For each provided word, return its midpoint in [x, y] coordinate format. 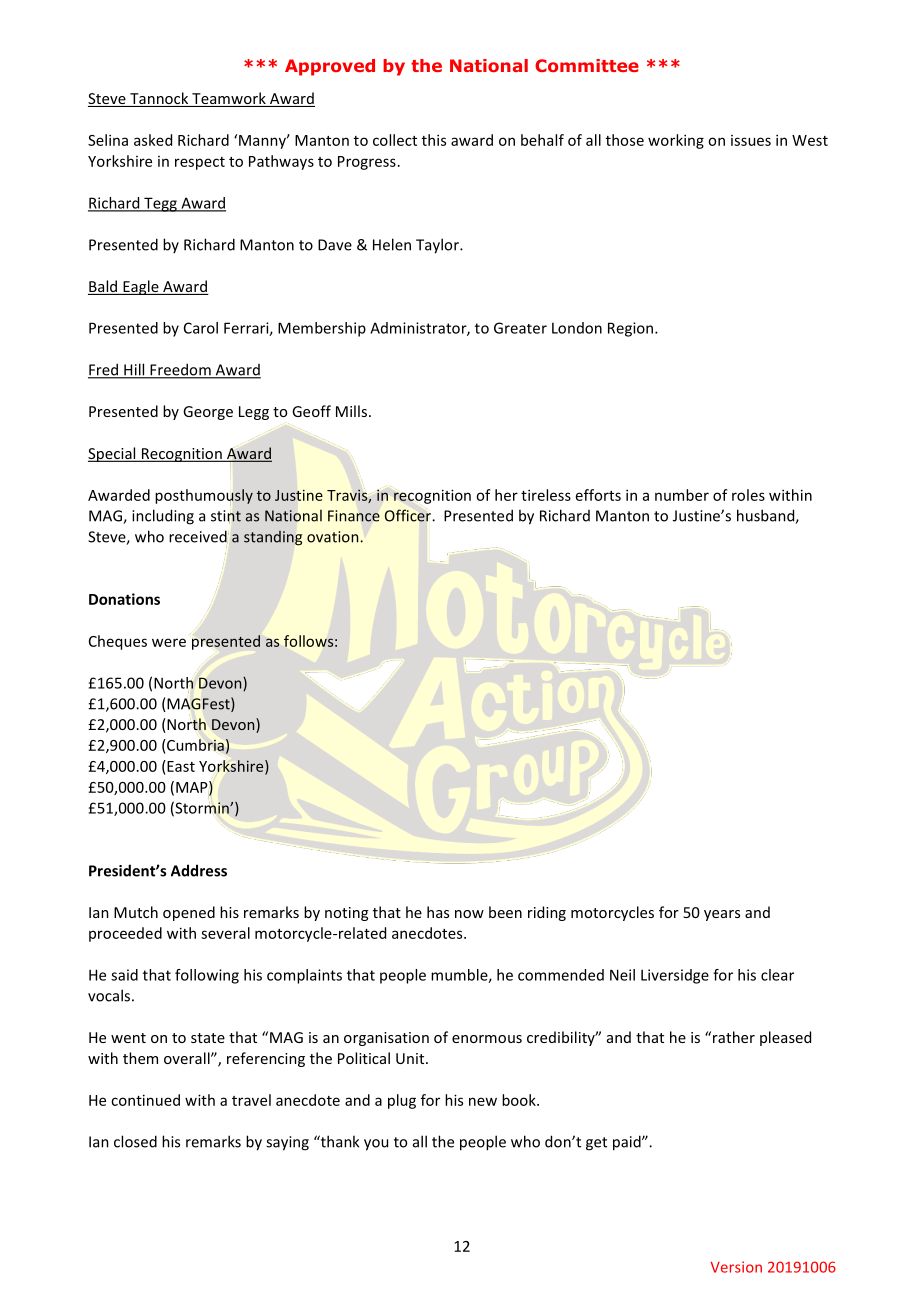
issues [751, 140]
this [434, 140]
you [376, 1145]
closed [135, 1141]
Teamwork [229, 99]
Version [736, 1267]
